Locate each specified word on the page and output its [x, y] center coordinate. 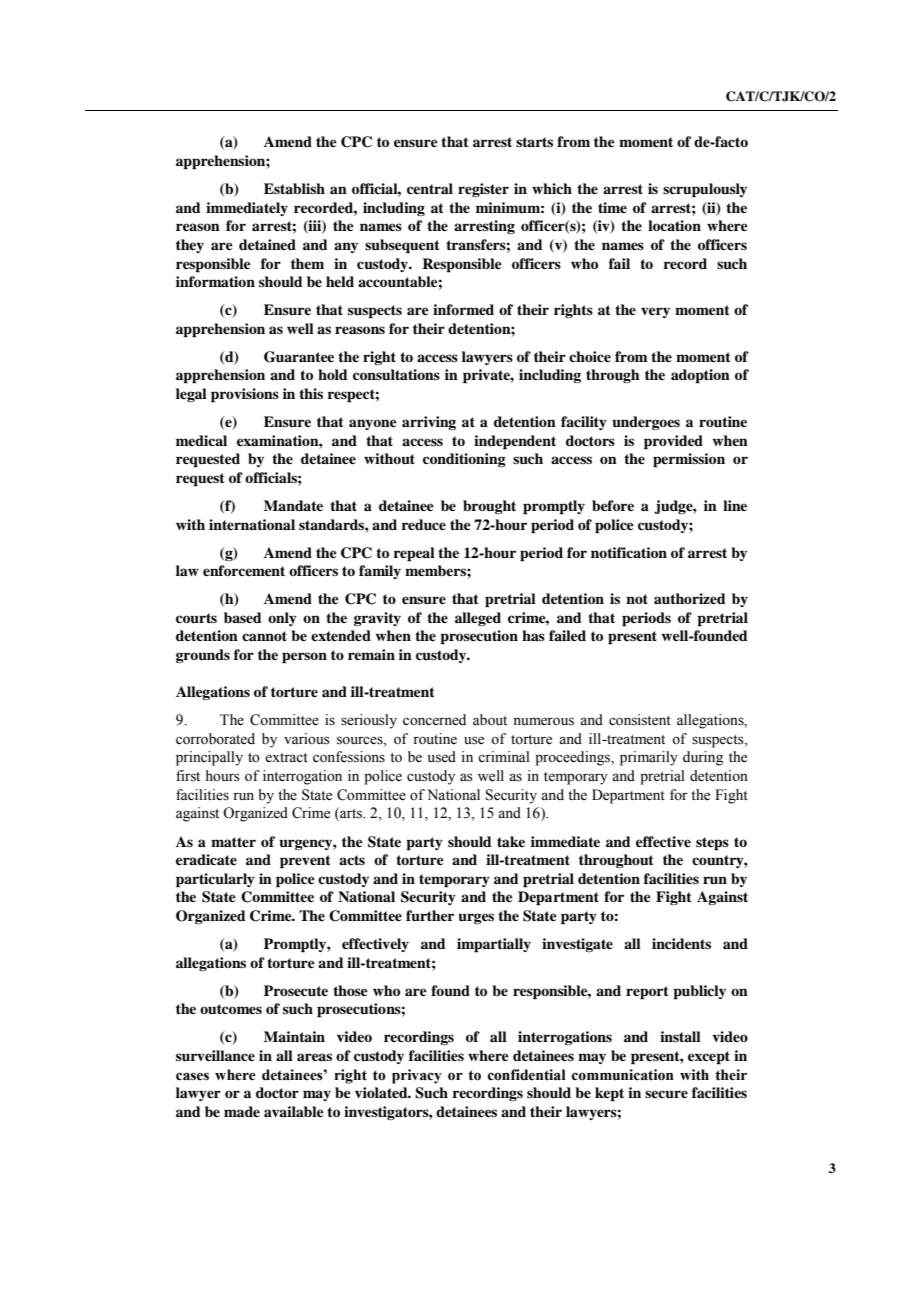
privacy [417, 1076]
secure [666, 1094]
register [483, 190]
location [674, 225]
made [242, 1111]
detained [267, 244]
